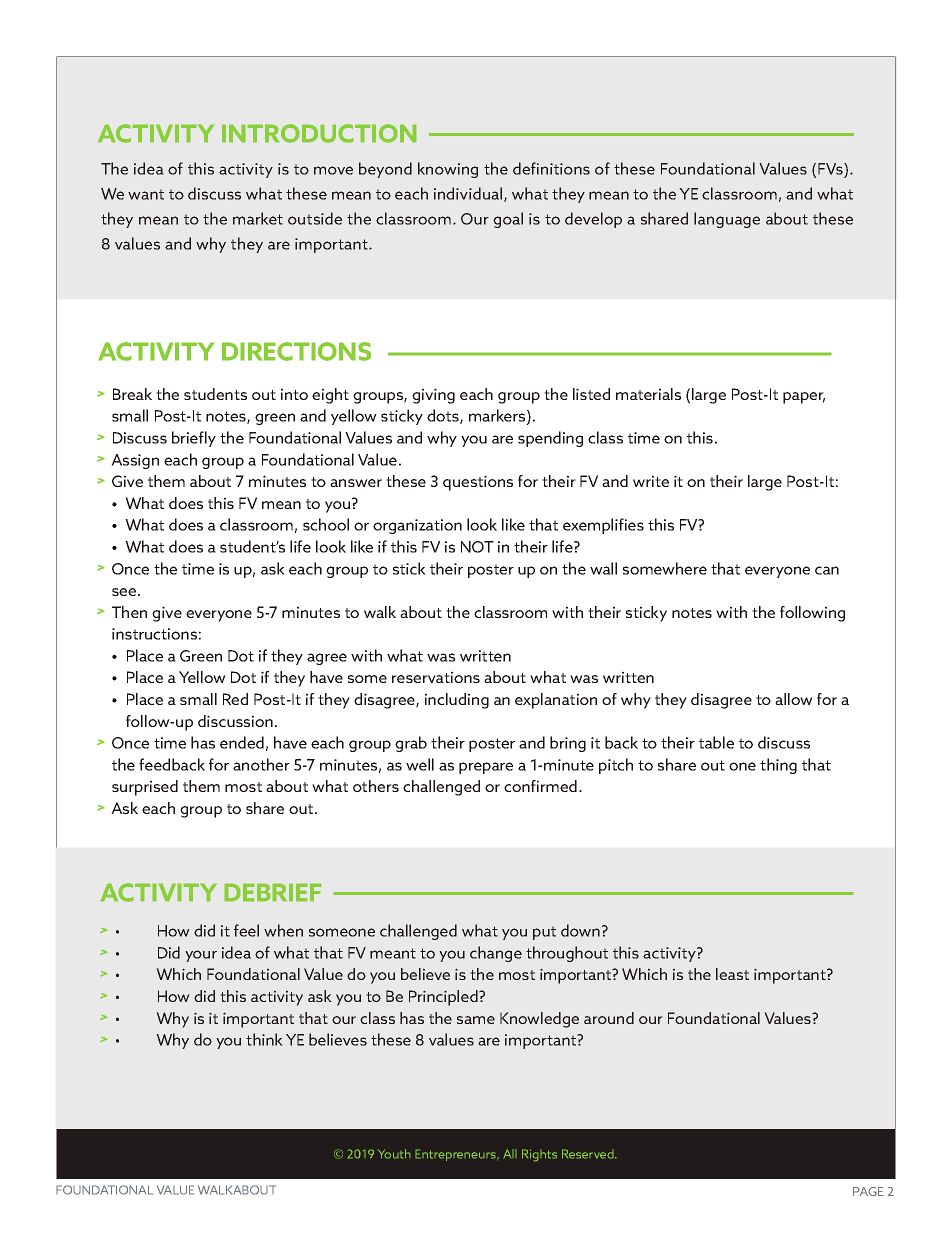 The image size is (952, 1233). What do you see at coordinates (539, 1155) in the screenshot?
I see `Rights` at bounding box center [539, 1155].
